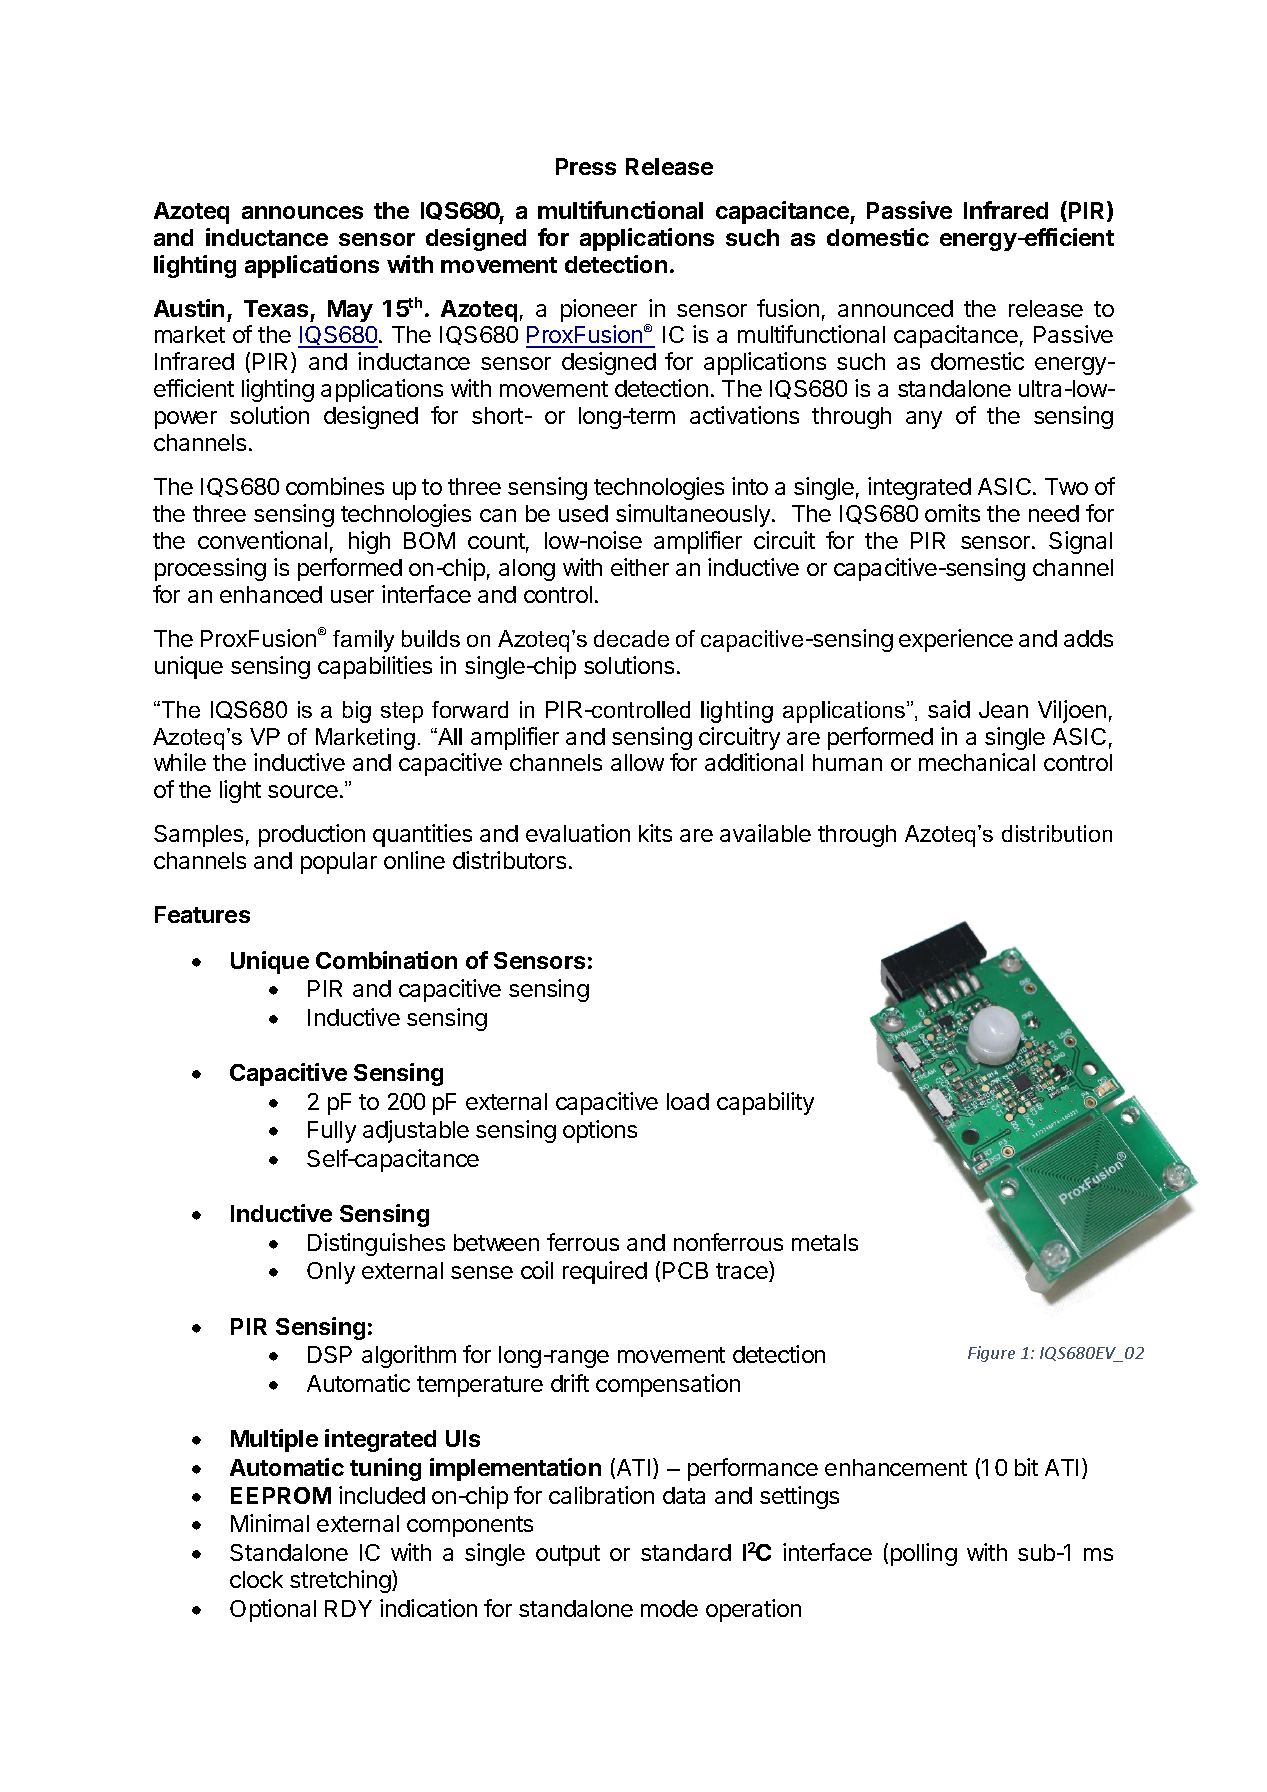  I want to click on announced, so click(895, 308).
